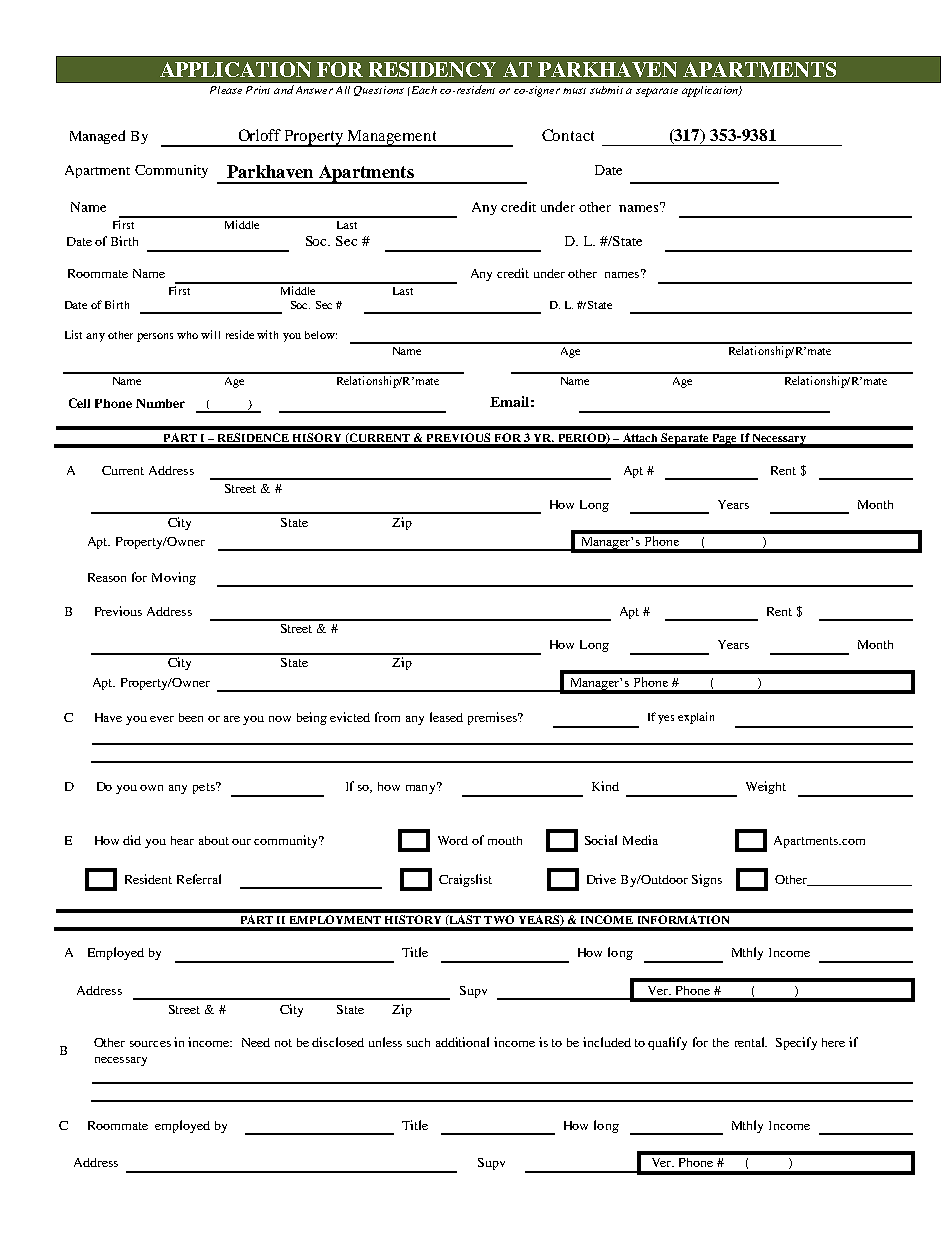 The width and height of the image is (952, 1233). What do you see at coordinates (393, 138) in the image?
I see `Management` at bounding box center [393, 138].
